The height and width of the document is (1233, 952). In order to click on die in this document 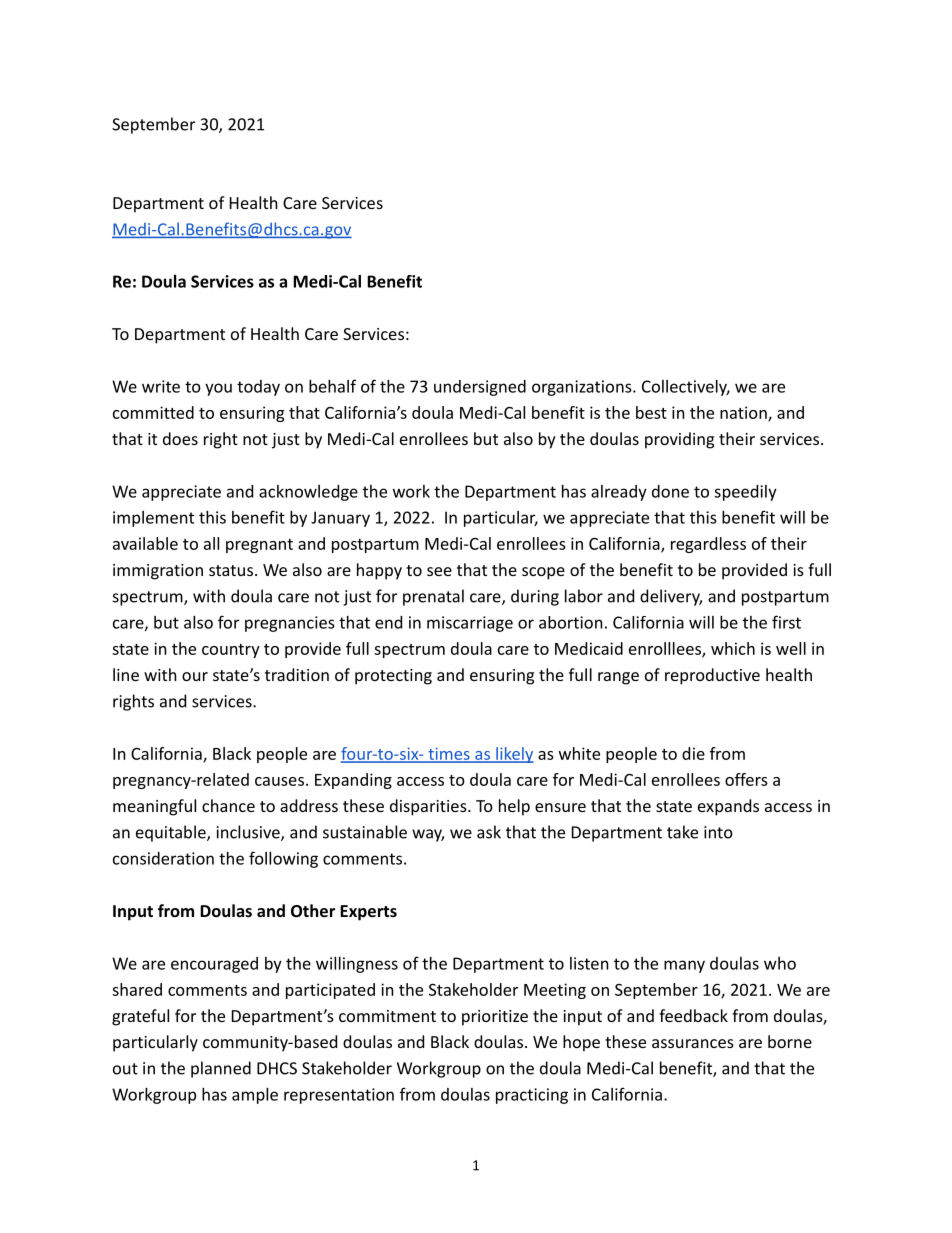, I will do `click(693, 753)`.
